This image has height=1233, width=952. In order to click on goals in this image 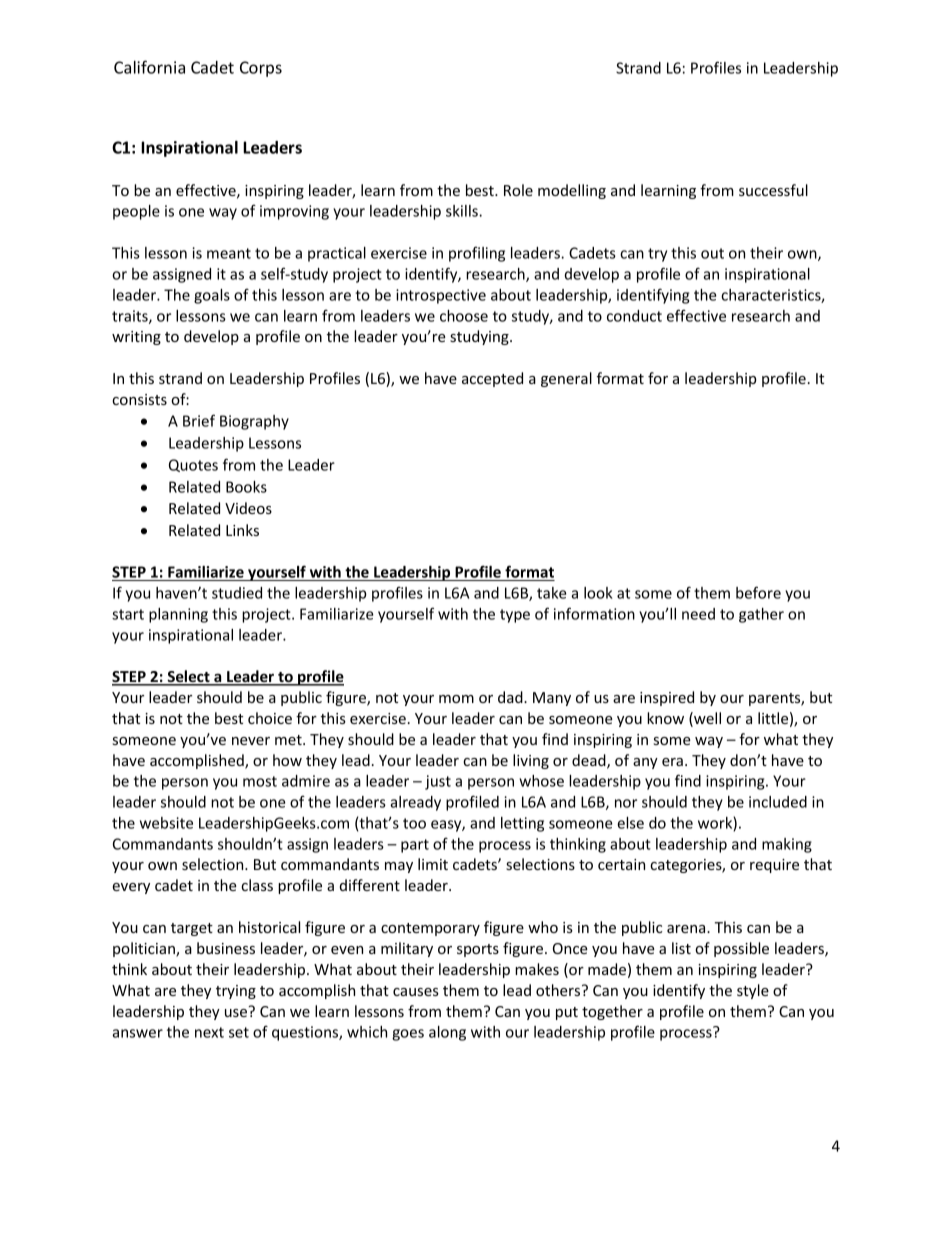, I will do `click(212, 296)`.
